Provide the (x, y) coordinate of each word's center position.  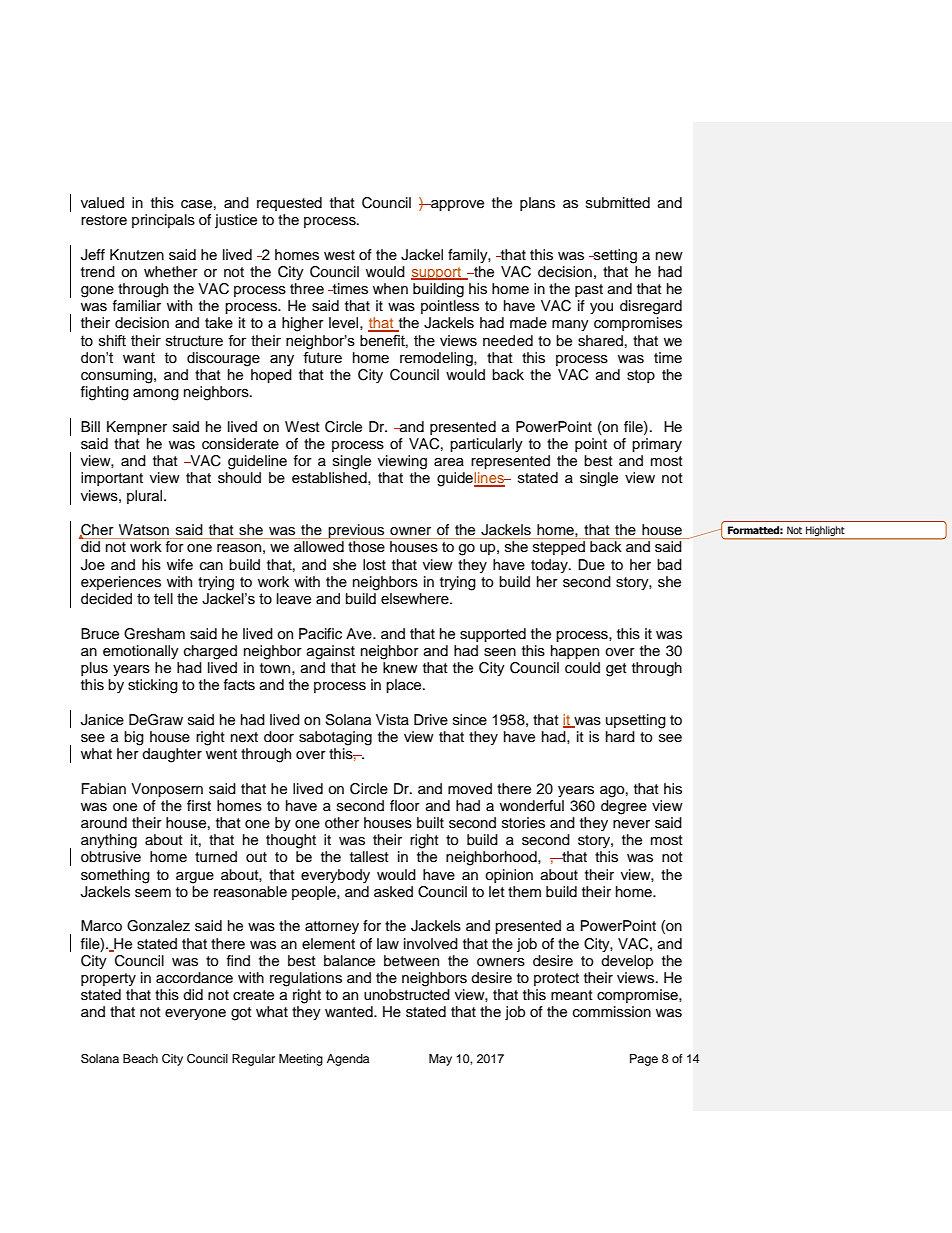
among (156, 395)
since (470, 720)
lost (374, 565)
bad (669, 565)
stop (641, 376)
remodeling (437, 359)
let (497, 892)
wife (180, 564)
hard (620, 737)
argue (195, 878)
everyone (195, 1014)
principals (163, 221)
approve (456, 205)
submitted (618, 203)
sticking (153, 686)
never (631, 824)
